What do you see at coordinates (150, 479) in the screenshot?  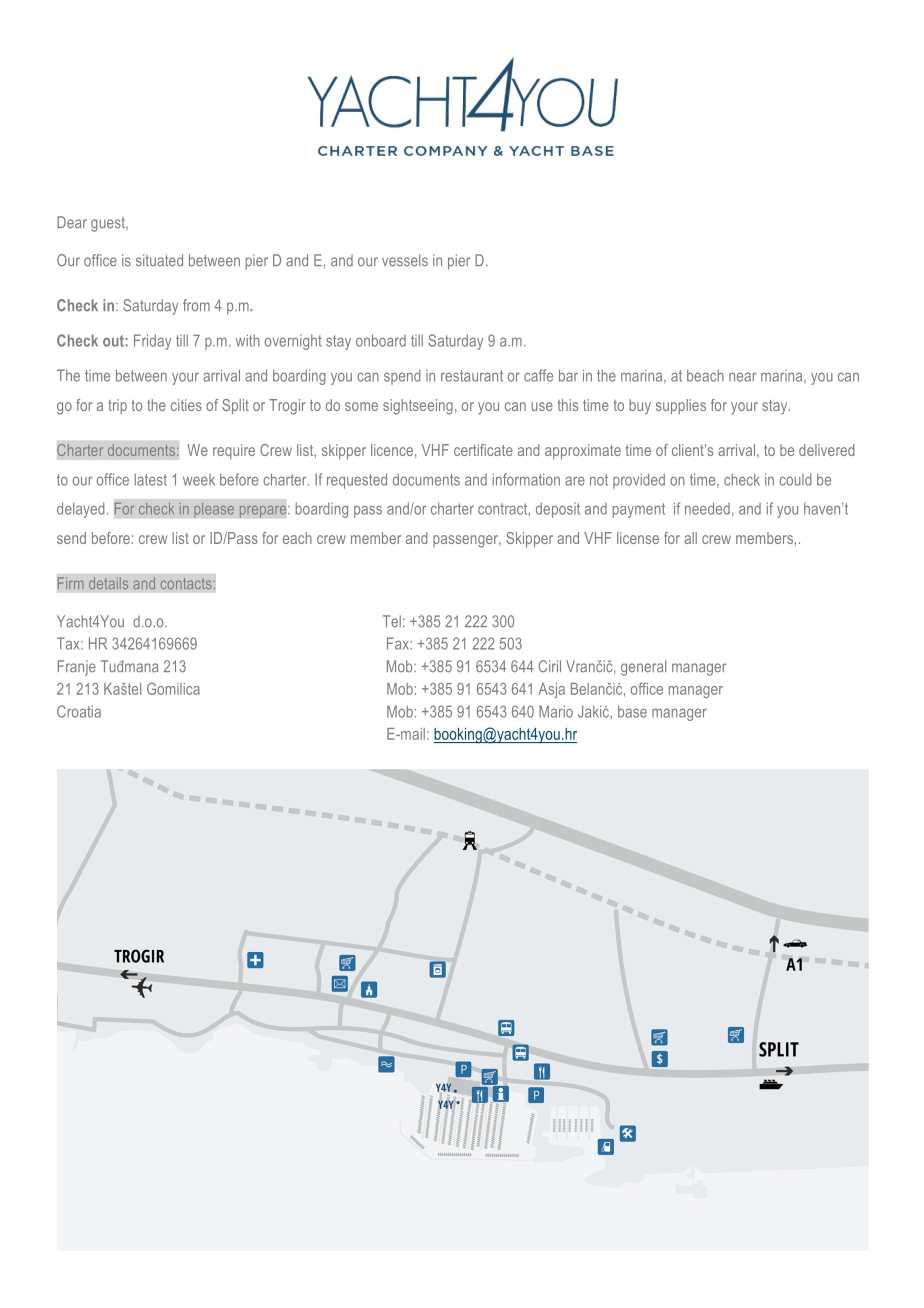 I see `latest` at bounding box center [150, 479].
